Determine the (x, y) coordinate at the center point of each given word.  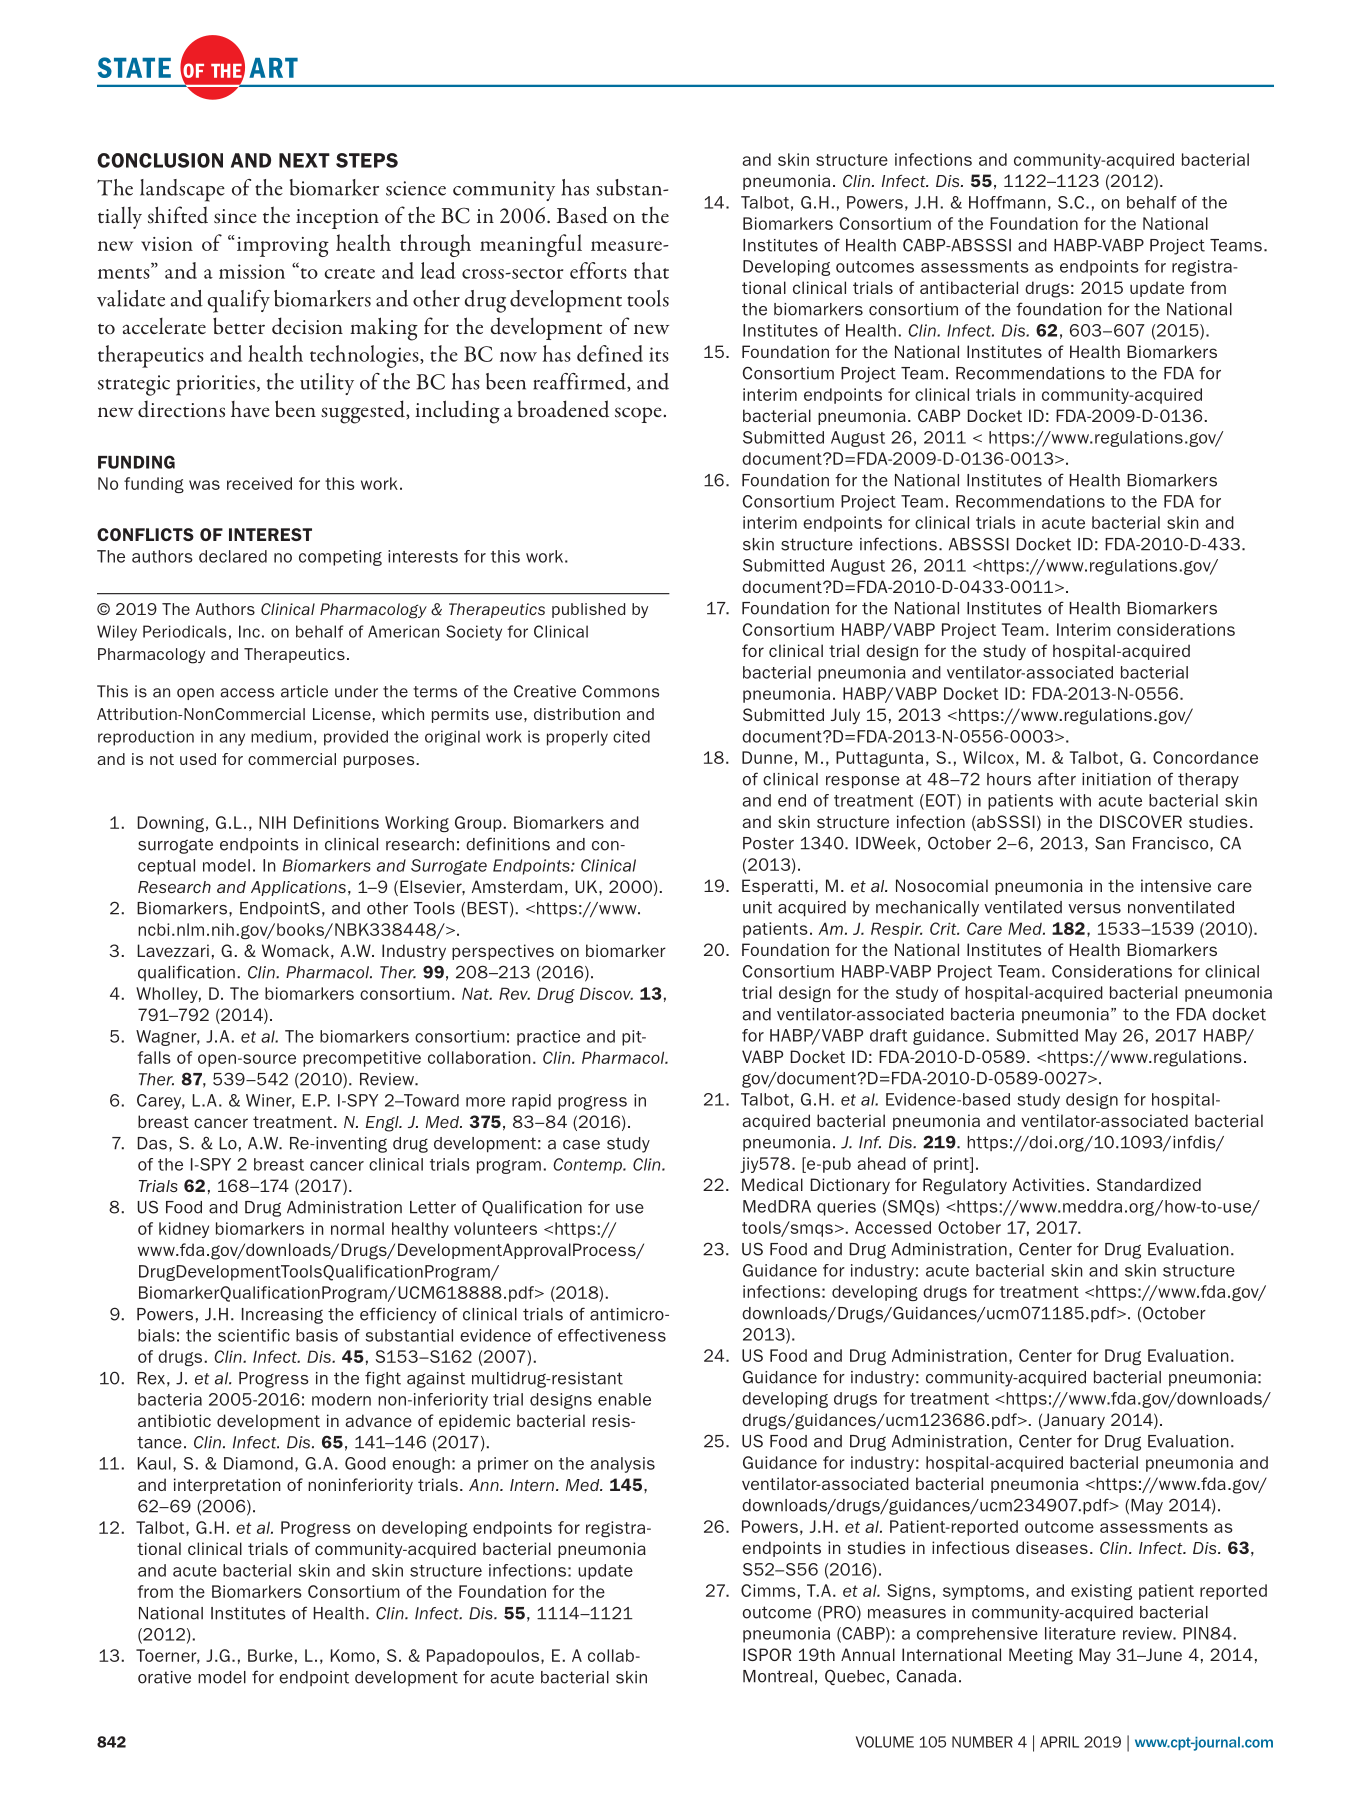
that (651, 270)
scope (638, 415)
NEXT (304, 160)
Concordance (1205, 757)
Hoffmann (1007, 202)
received (259, 483)
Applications (298, 888)
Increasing (282, 1316)
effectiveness (612, 1335)
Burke (270, 1655)
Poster (768, 843)
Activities (1048, 1184)
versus (1094, 909)
